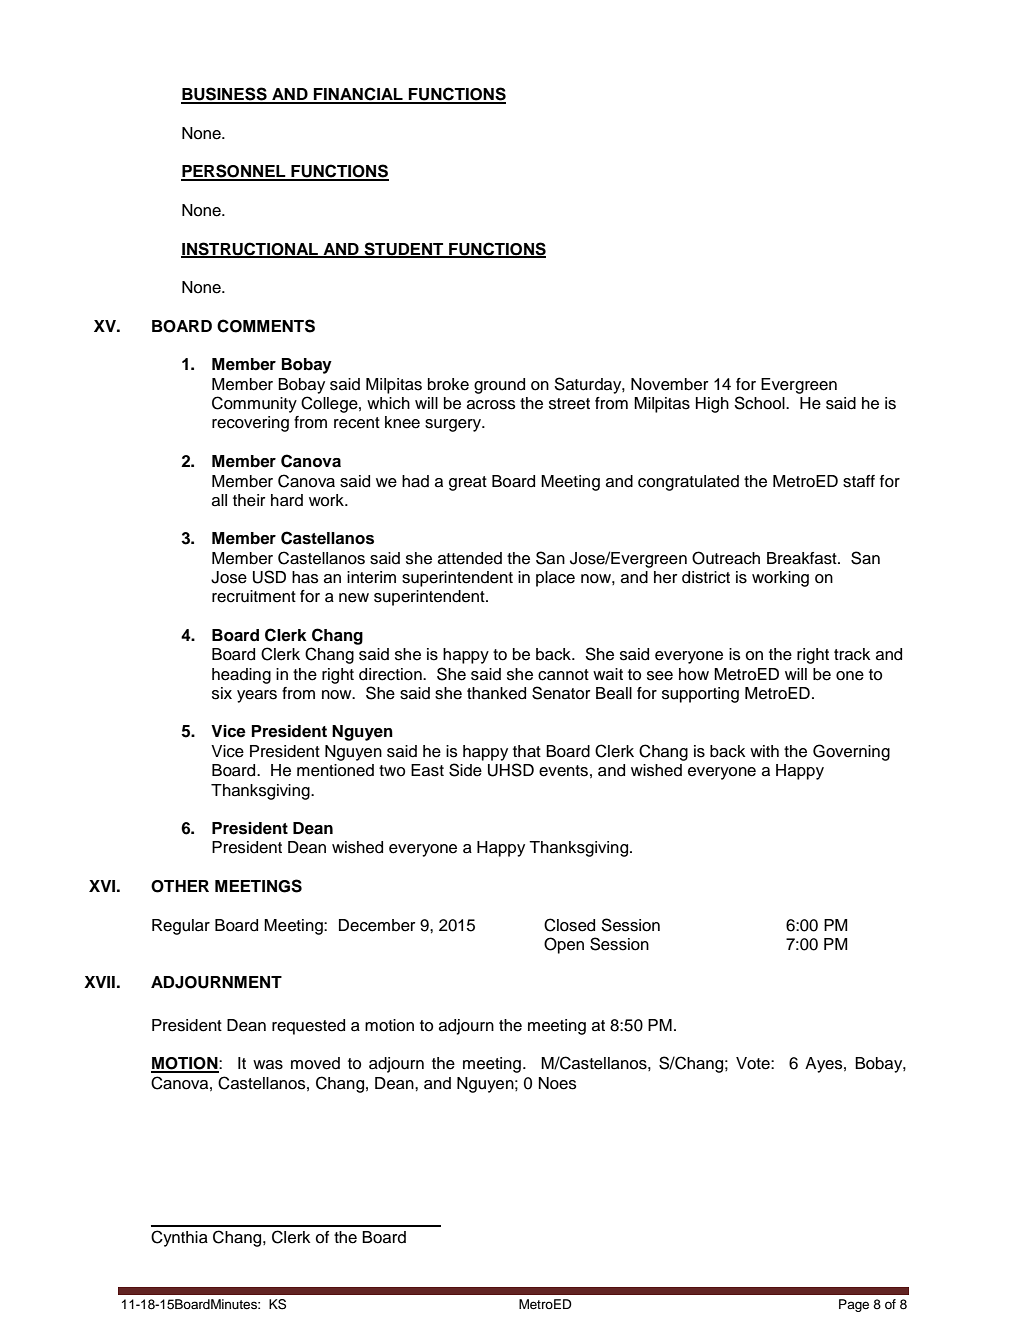 The width and height of the image is (1028, 1330). What do you see at coordinates (558, 1083) in the image?
I see `Noes` at bounding box center [558, 1083].
